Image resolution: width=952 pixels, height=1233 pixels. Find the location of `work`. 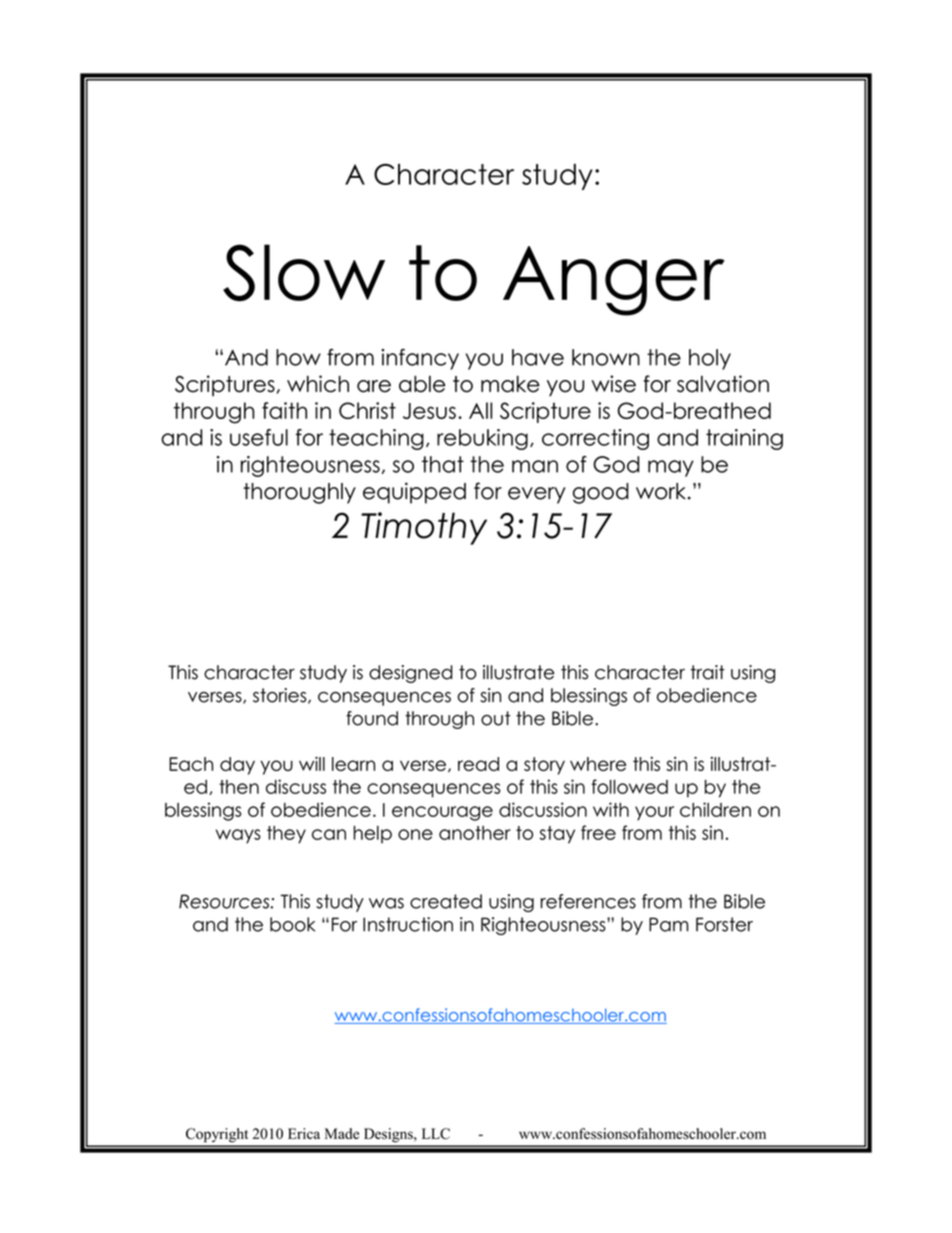

work is located at coordinates (661, 491).
